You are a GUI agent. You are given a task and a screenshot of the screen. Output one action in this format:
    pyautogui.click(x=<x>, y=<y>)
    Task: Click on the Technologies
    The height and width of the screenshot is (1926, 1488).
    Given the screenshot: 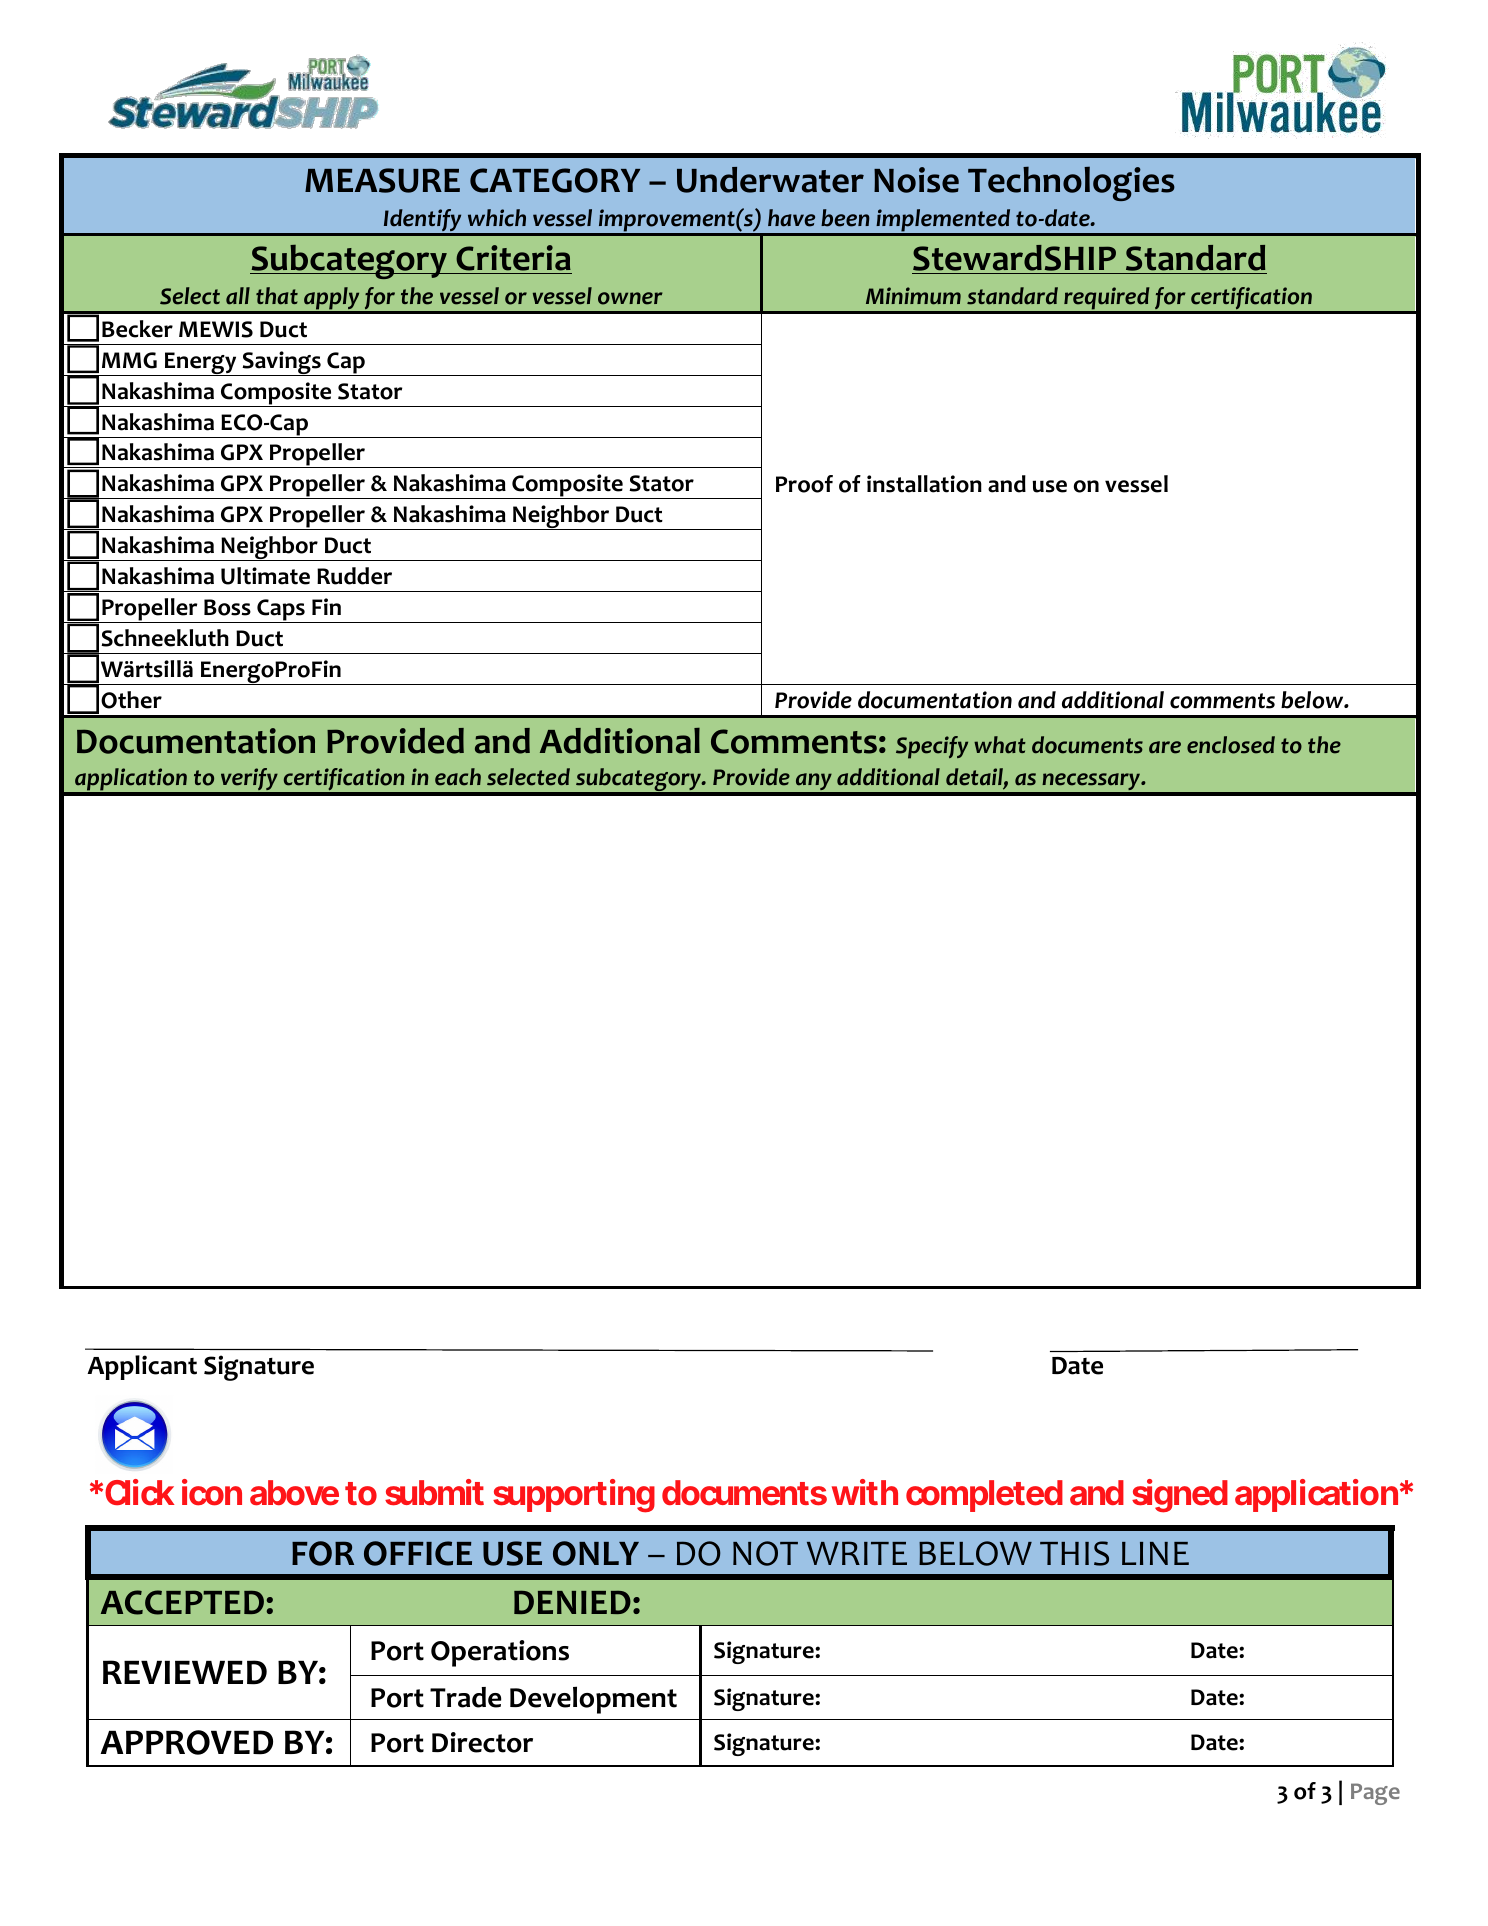 What is the action you would take?
    pyautogui.click(x=1071, y=183)
